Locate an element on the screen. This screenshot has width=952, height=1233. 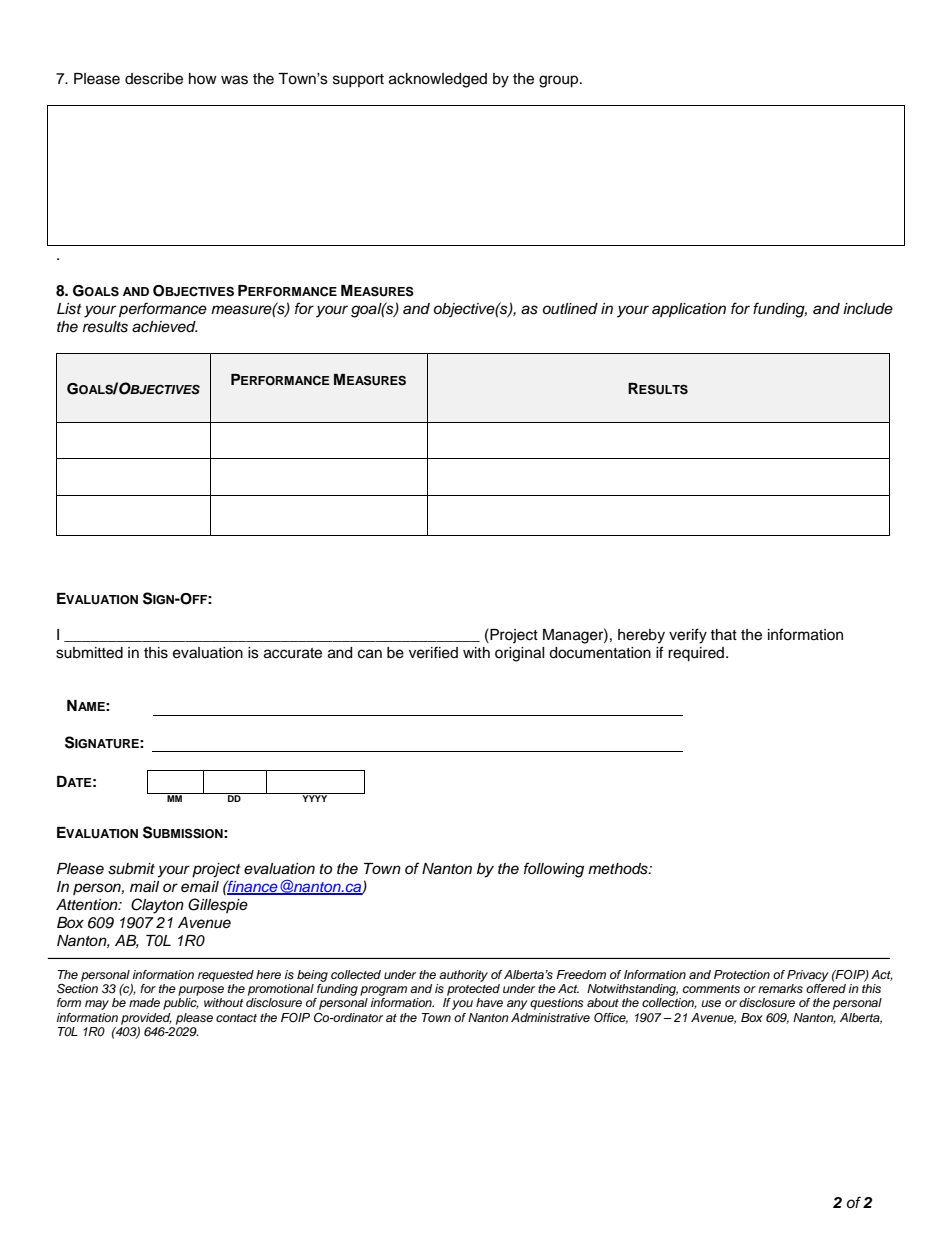
acknowledged is located at coordinates (438, 80).
